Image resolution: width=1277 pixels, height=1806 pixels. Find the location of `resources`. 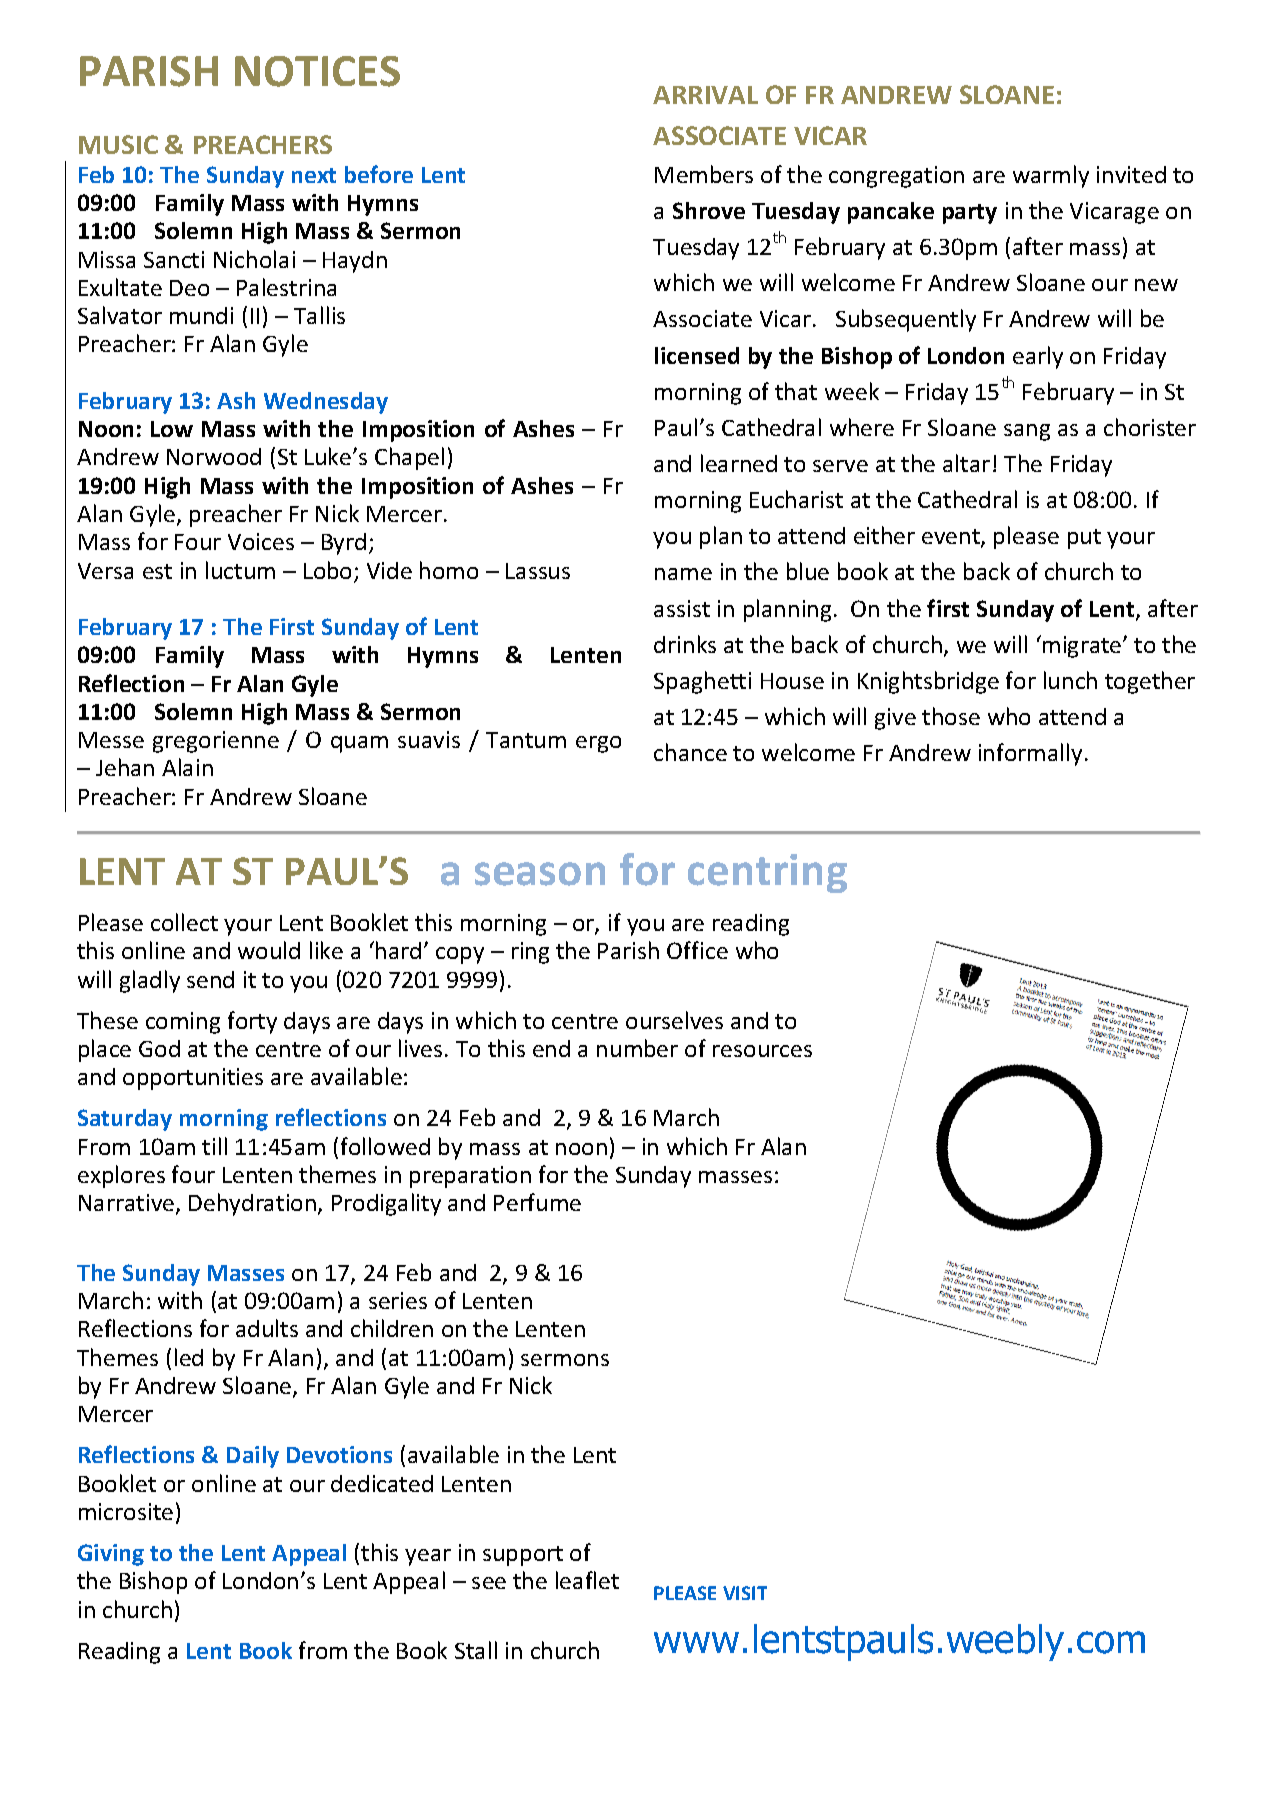

resources is located at coordinates (762, 1051).
